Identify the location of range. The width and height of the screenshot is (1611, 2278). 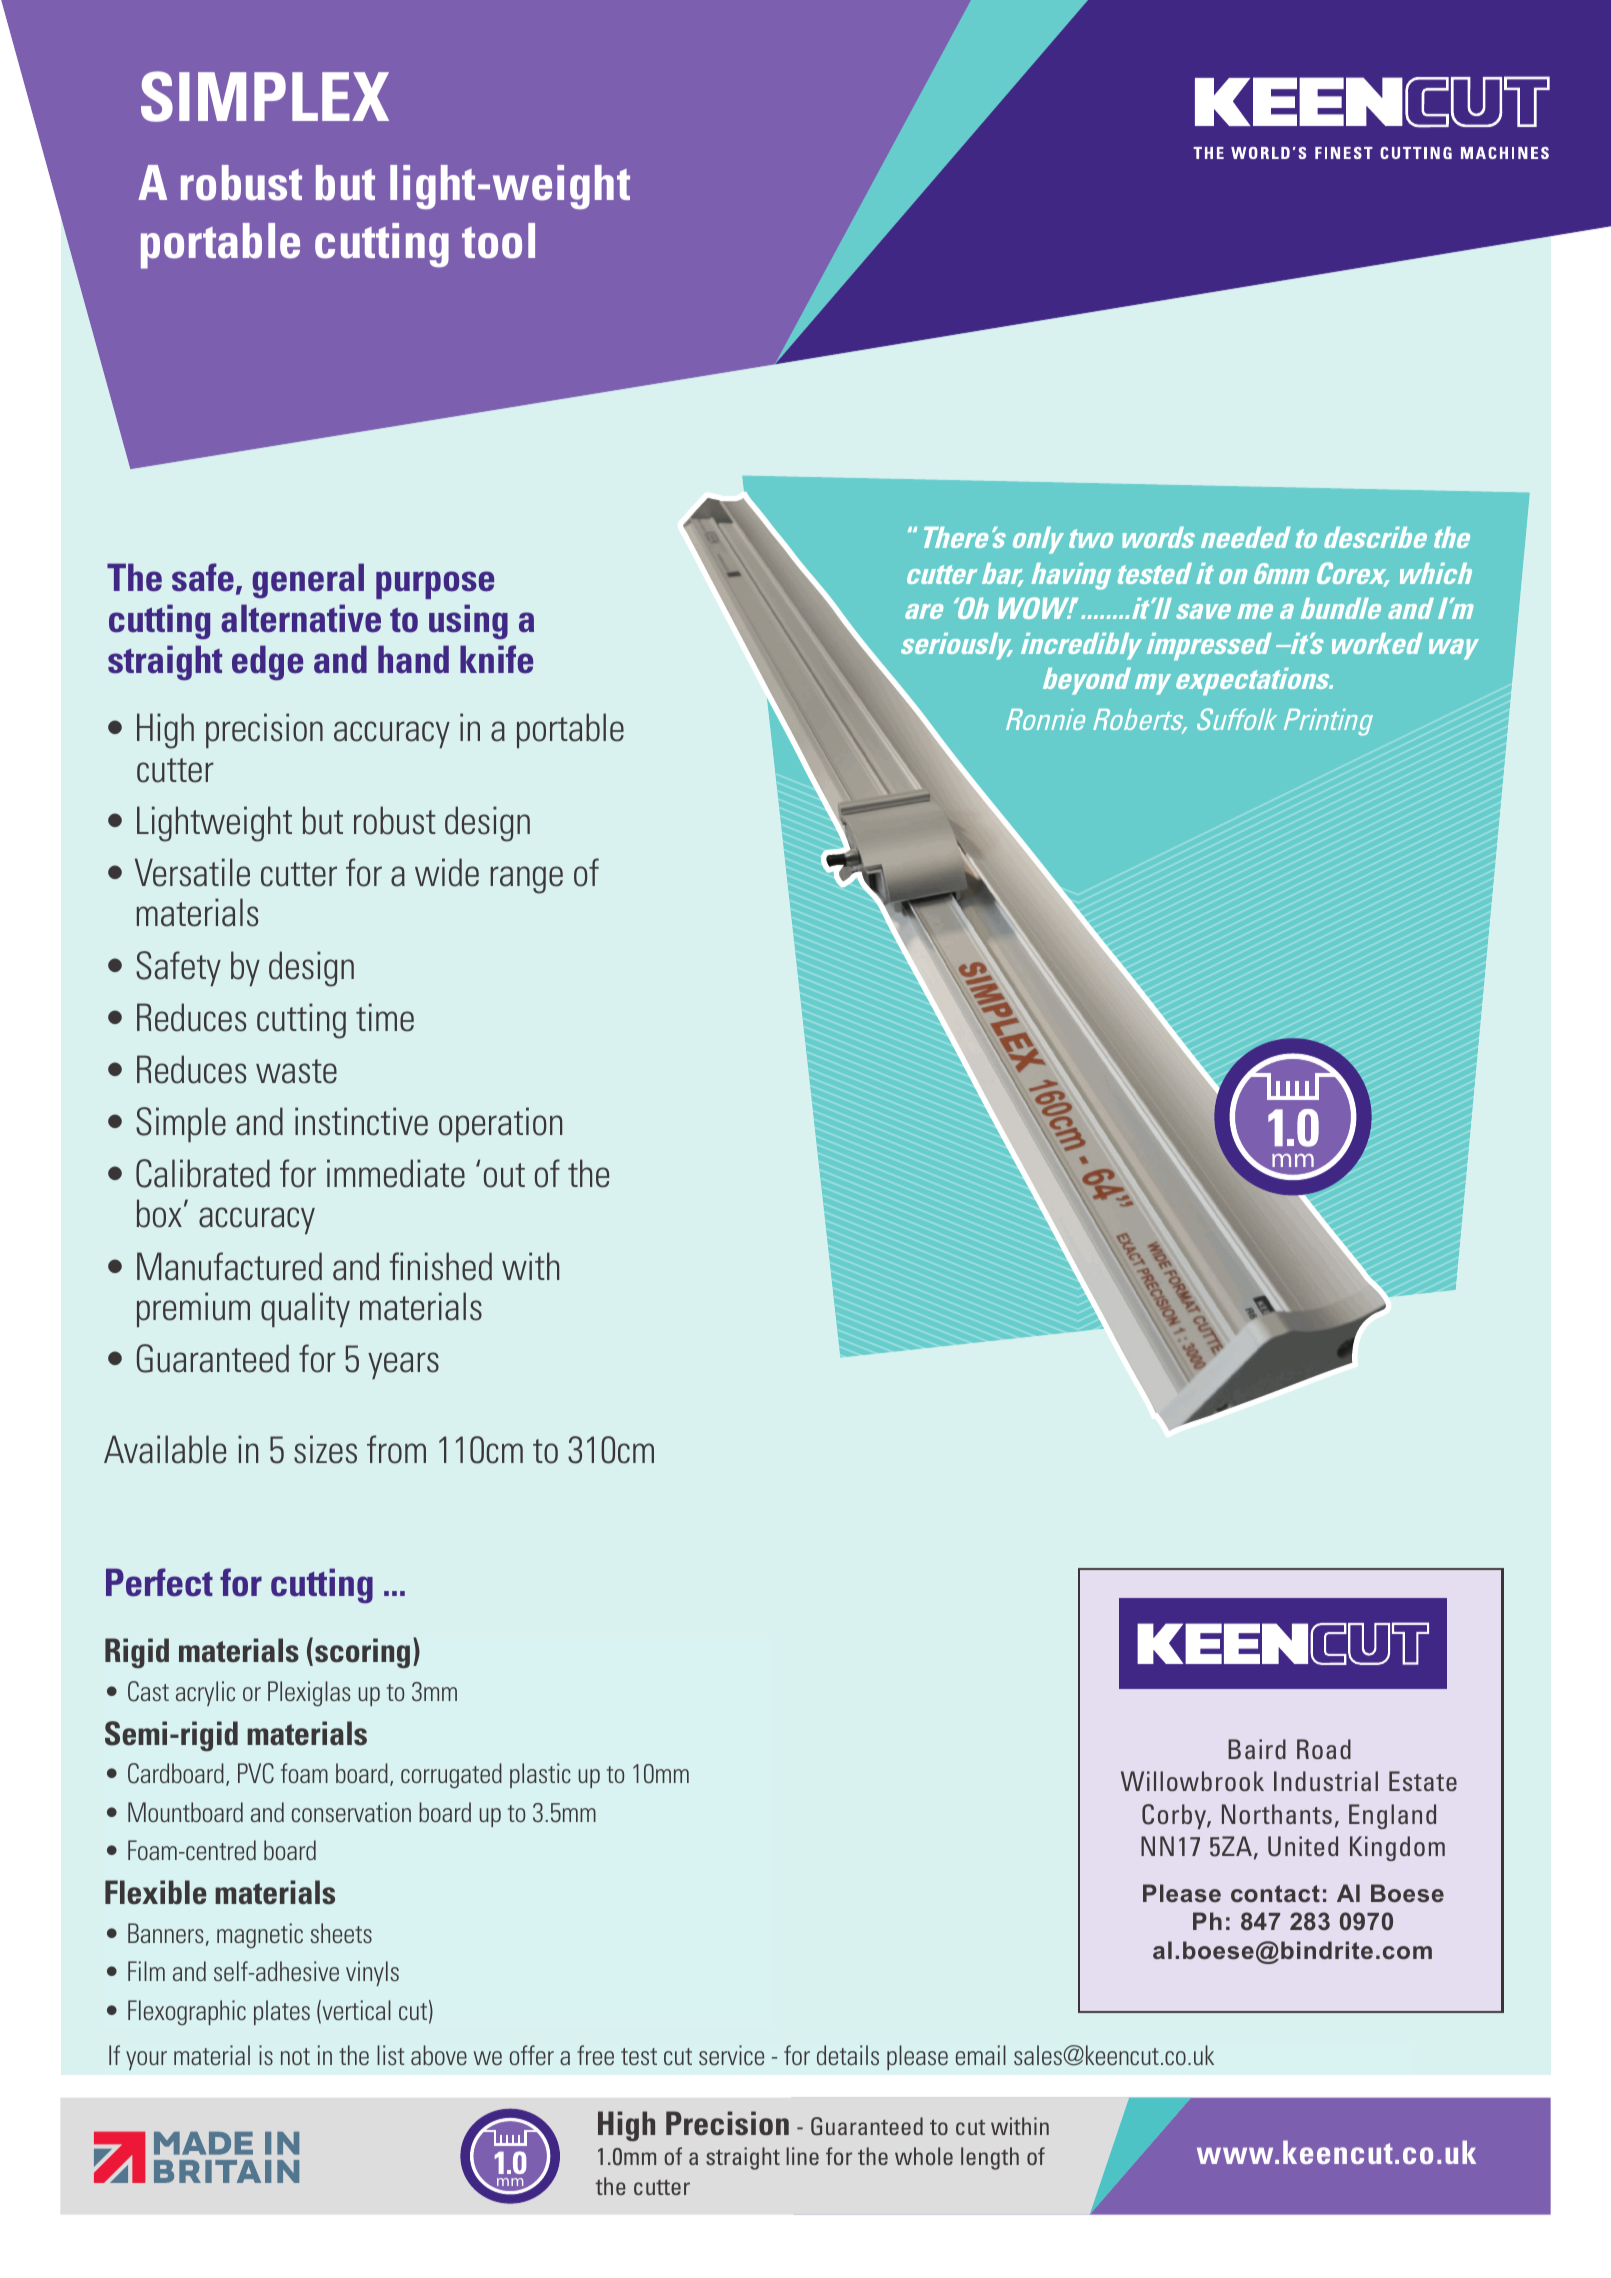
(526, 880).
